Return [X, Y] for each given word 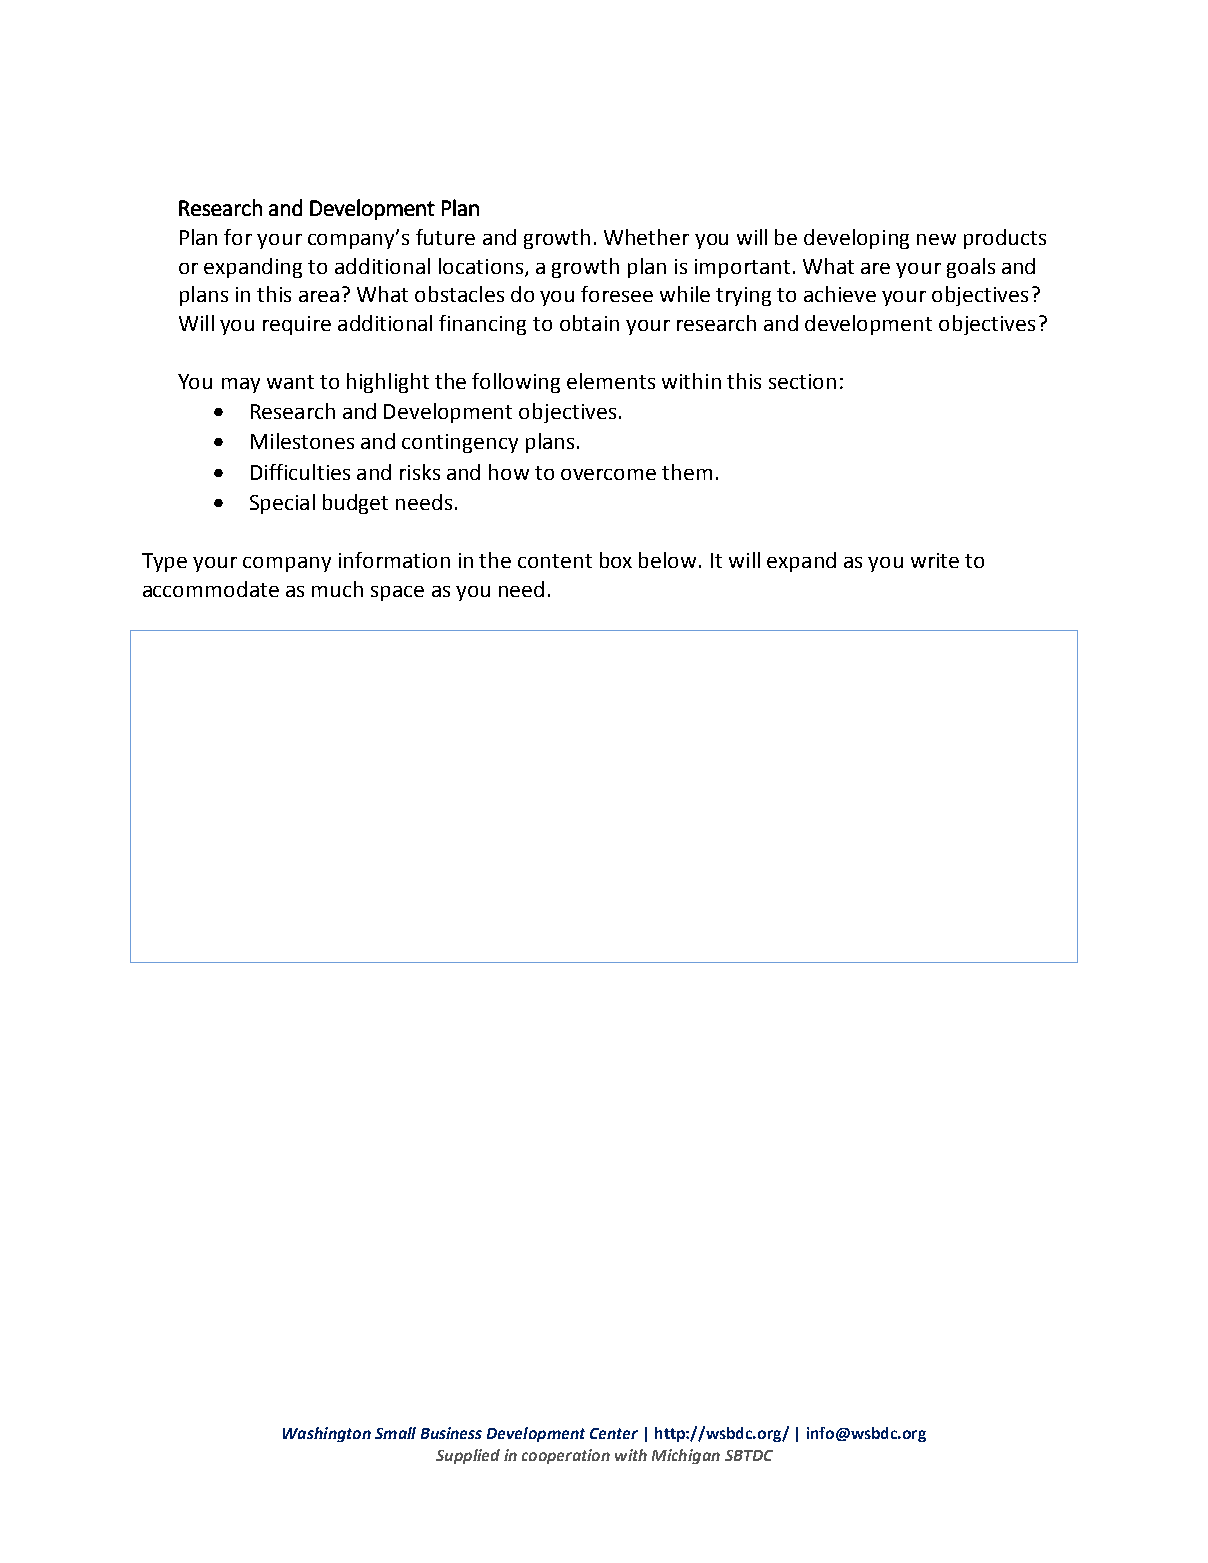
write [935, 560]
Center [614, 1433]
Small [395, 1433]
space [397, 593]
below [669, 560]
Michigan [686, 1456]
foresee [617, 294]
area [319, 296]
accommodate [211, 589]
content [555, 561]
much [337, 589]
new [936, 239]
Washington [327, 1434]
